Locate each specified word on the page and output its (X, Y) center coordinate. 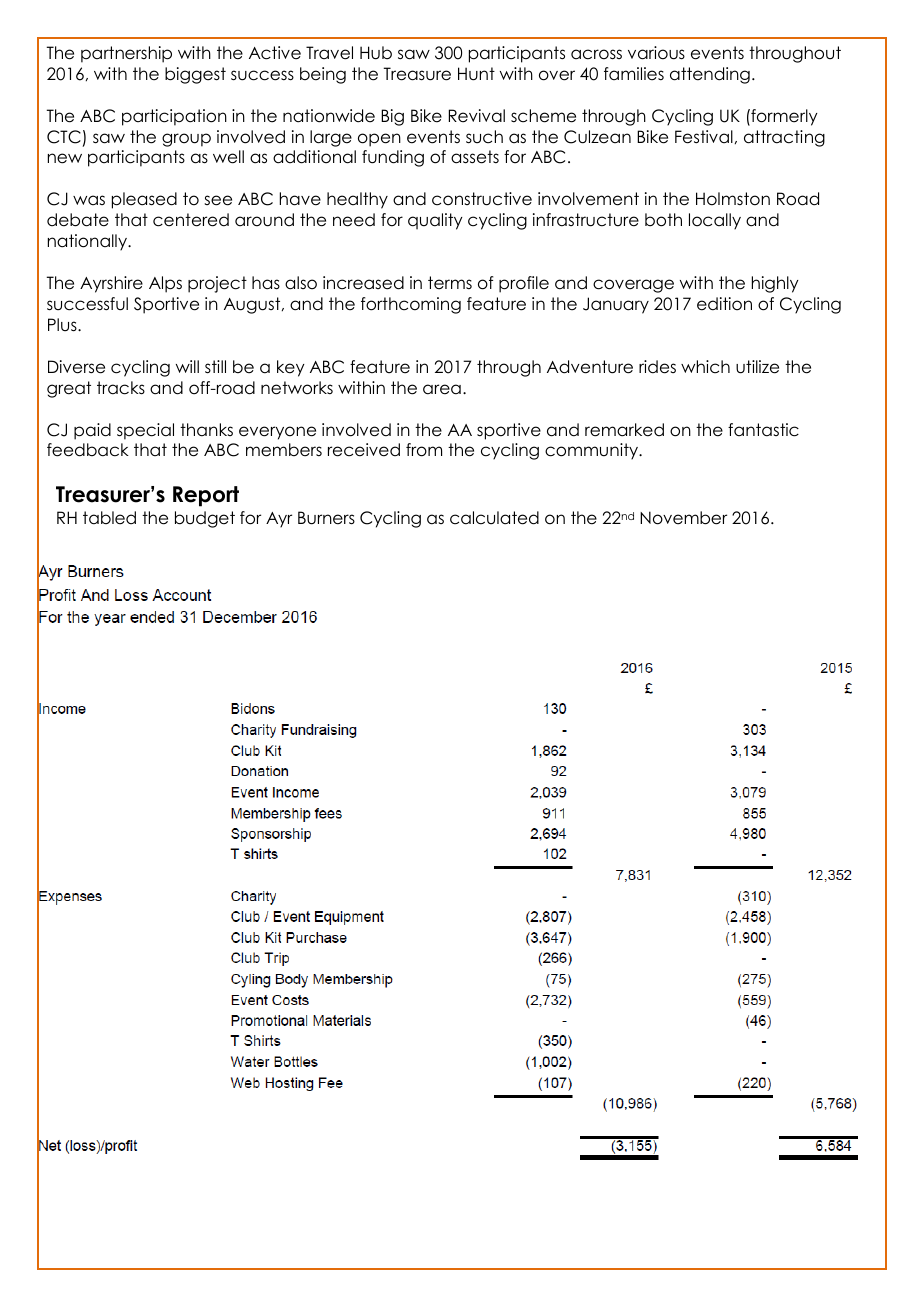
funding (393, 158)
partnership (126, 54)
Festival (704, 137)
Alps (165, 284)
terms (450, 283)
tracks (121, 388)
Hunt (476, 74)
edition (724, 304)
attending (710, 75)
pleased (144, 200)
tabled (109, 518)
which (705, 367)
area (442, 389)
